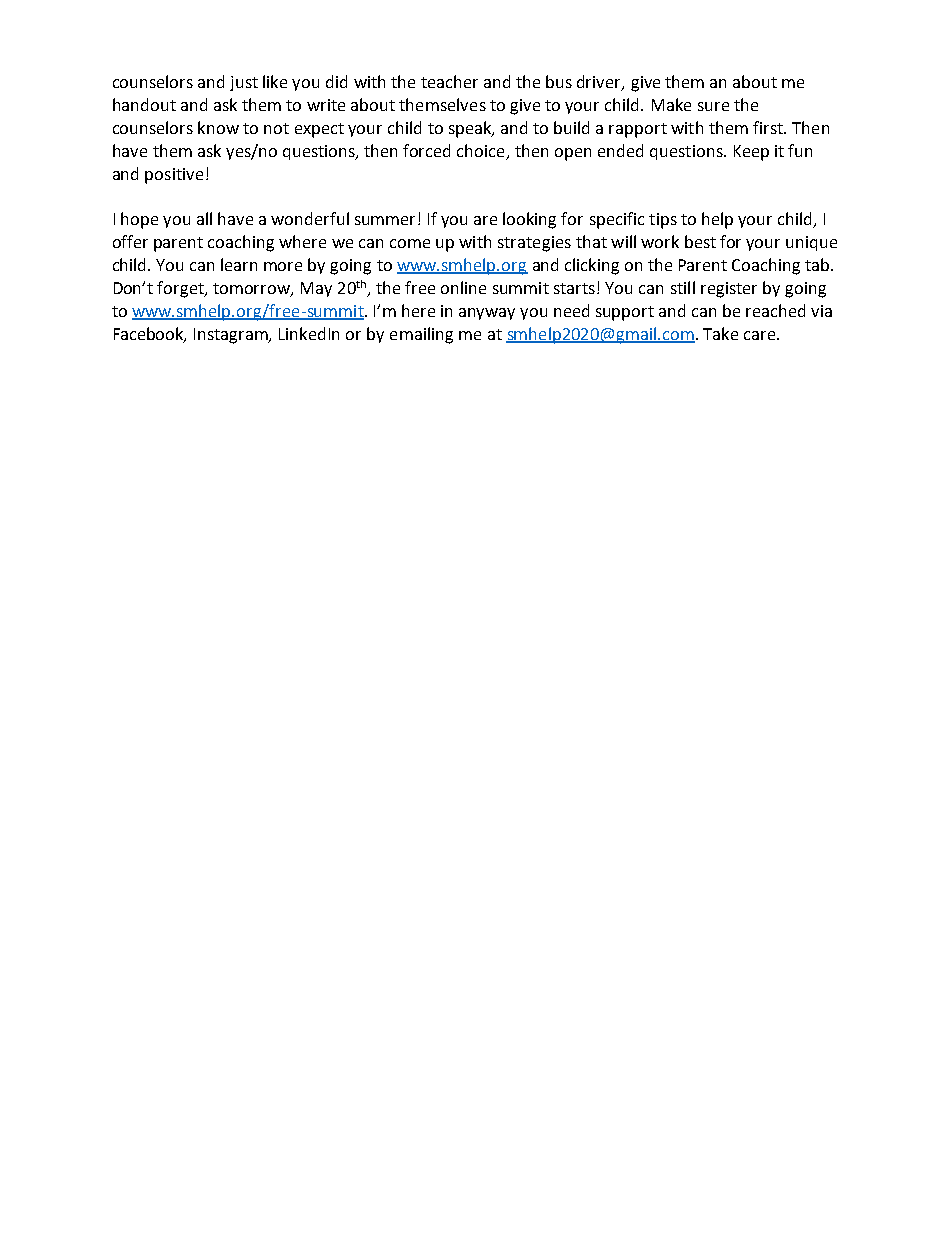  I want to click on Instagram, so click(232, 336).
